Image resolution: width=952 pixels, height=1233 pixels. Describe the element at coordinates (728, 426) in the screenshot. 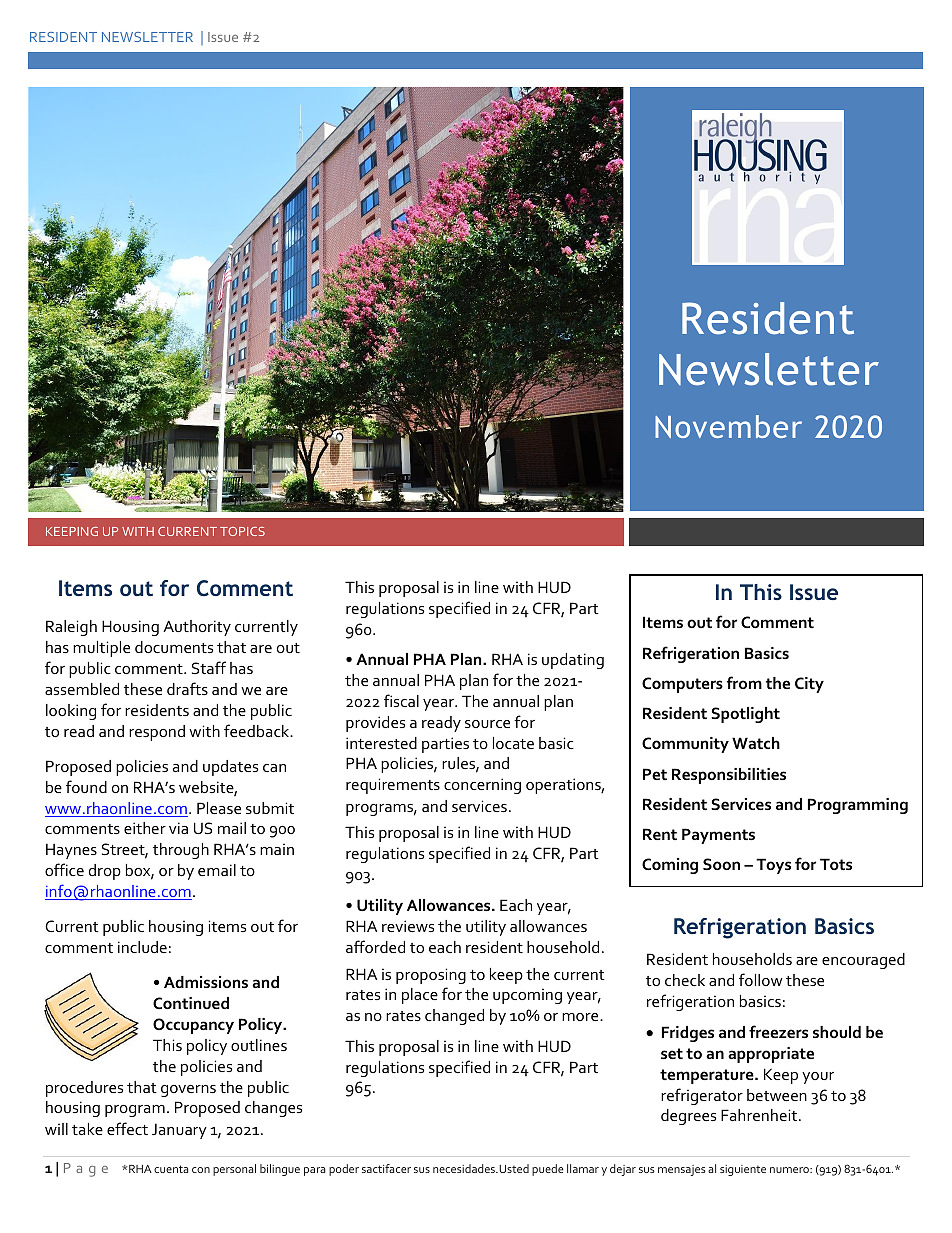

I see `November` at that location.
